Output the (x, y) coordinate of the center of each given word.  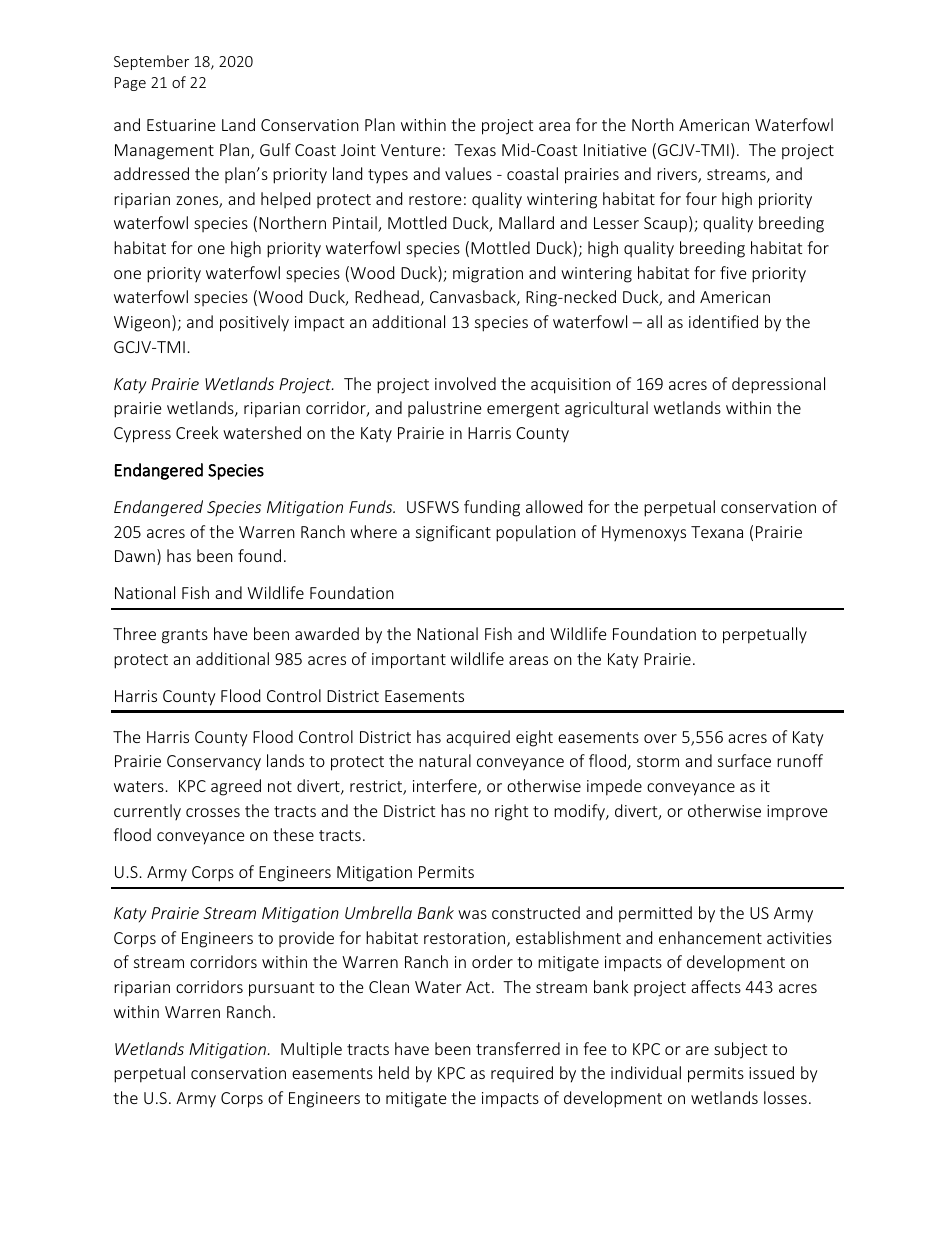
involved (465, 383)
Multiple (311, 1050)
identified (723, 321)
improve (797, 812)
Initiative (615, 150)
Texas (475, 150)
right (511, 812)
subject (740, 1050)
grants (185, 636)
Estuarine (181, 125)
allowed (554, 506)
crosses (213, 812)
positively (254, 323)
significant (453, 533)
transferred (518, 1048)
